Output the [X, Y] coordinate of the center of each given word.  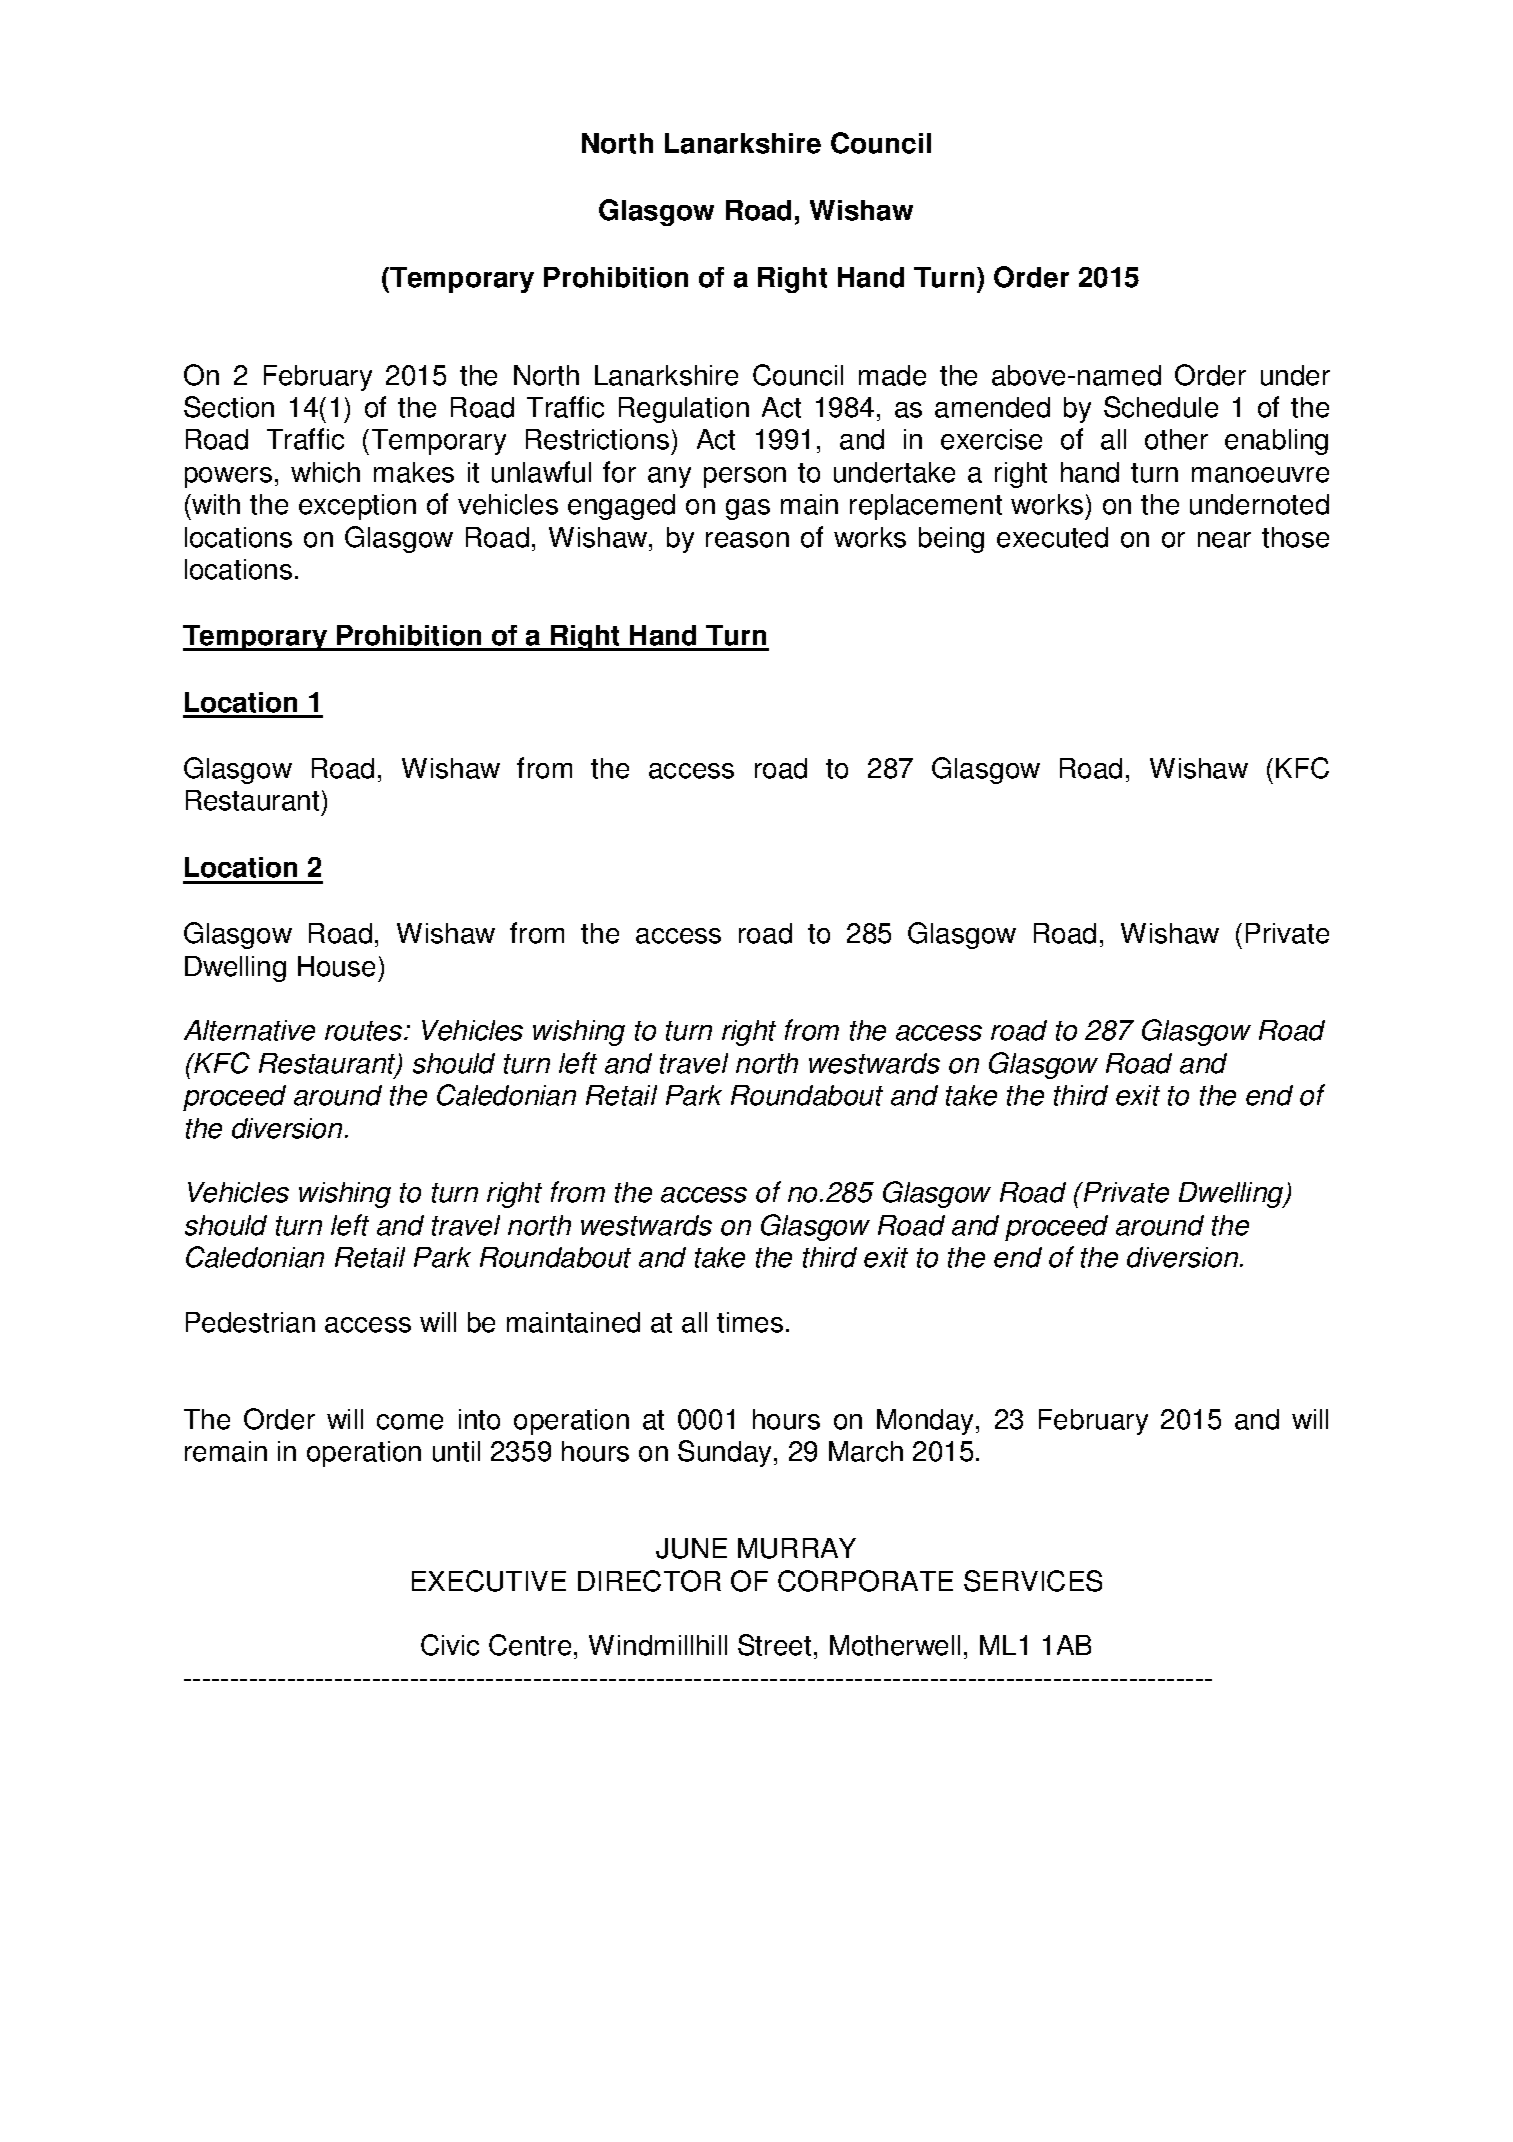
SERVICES [1033, 1581]
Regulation [684, 410]
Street [774, 1645]
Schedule [1161, 407]
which [325, 472]
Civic [450, 1645]
